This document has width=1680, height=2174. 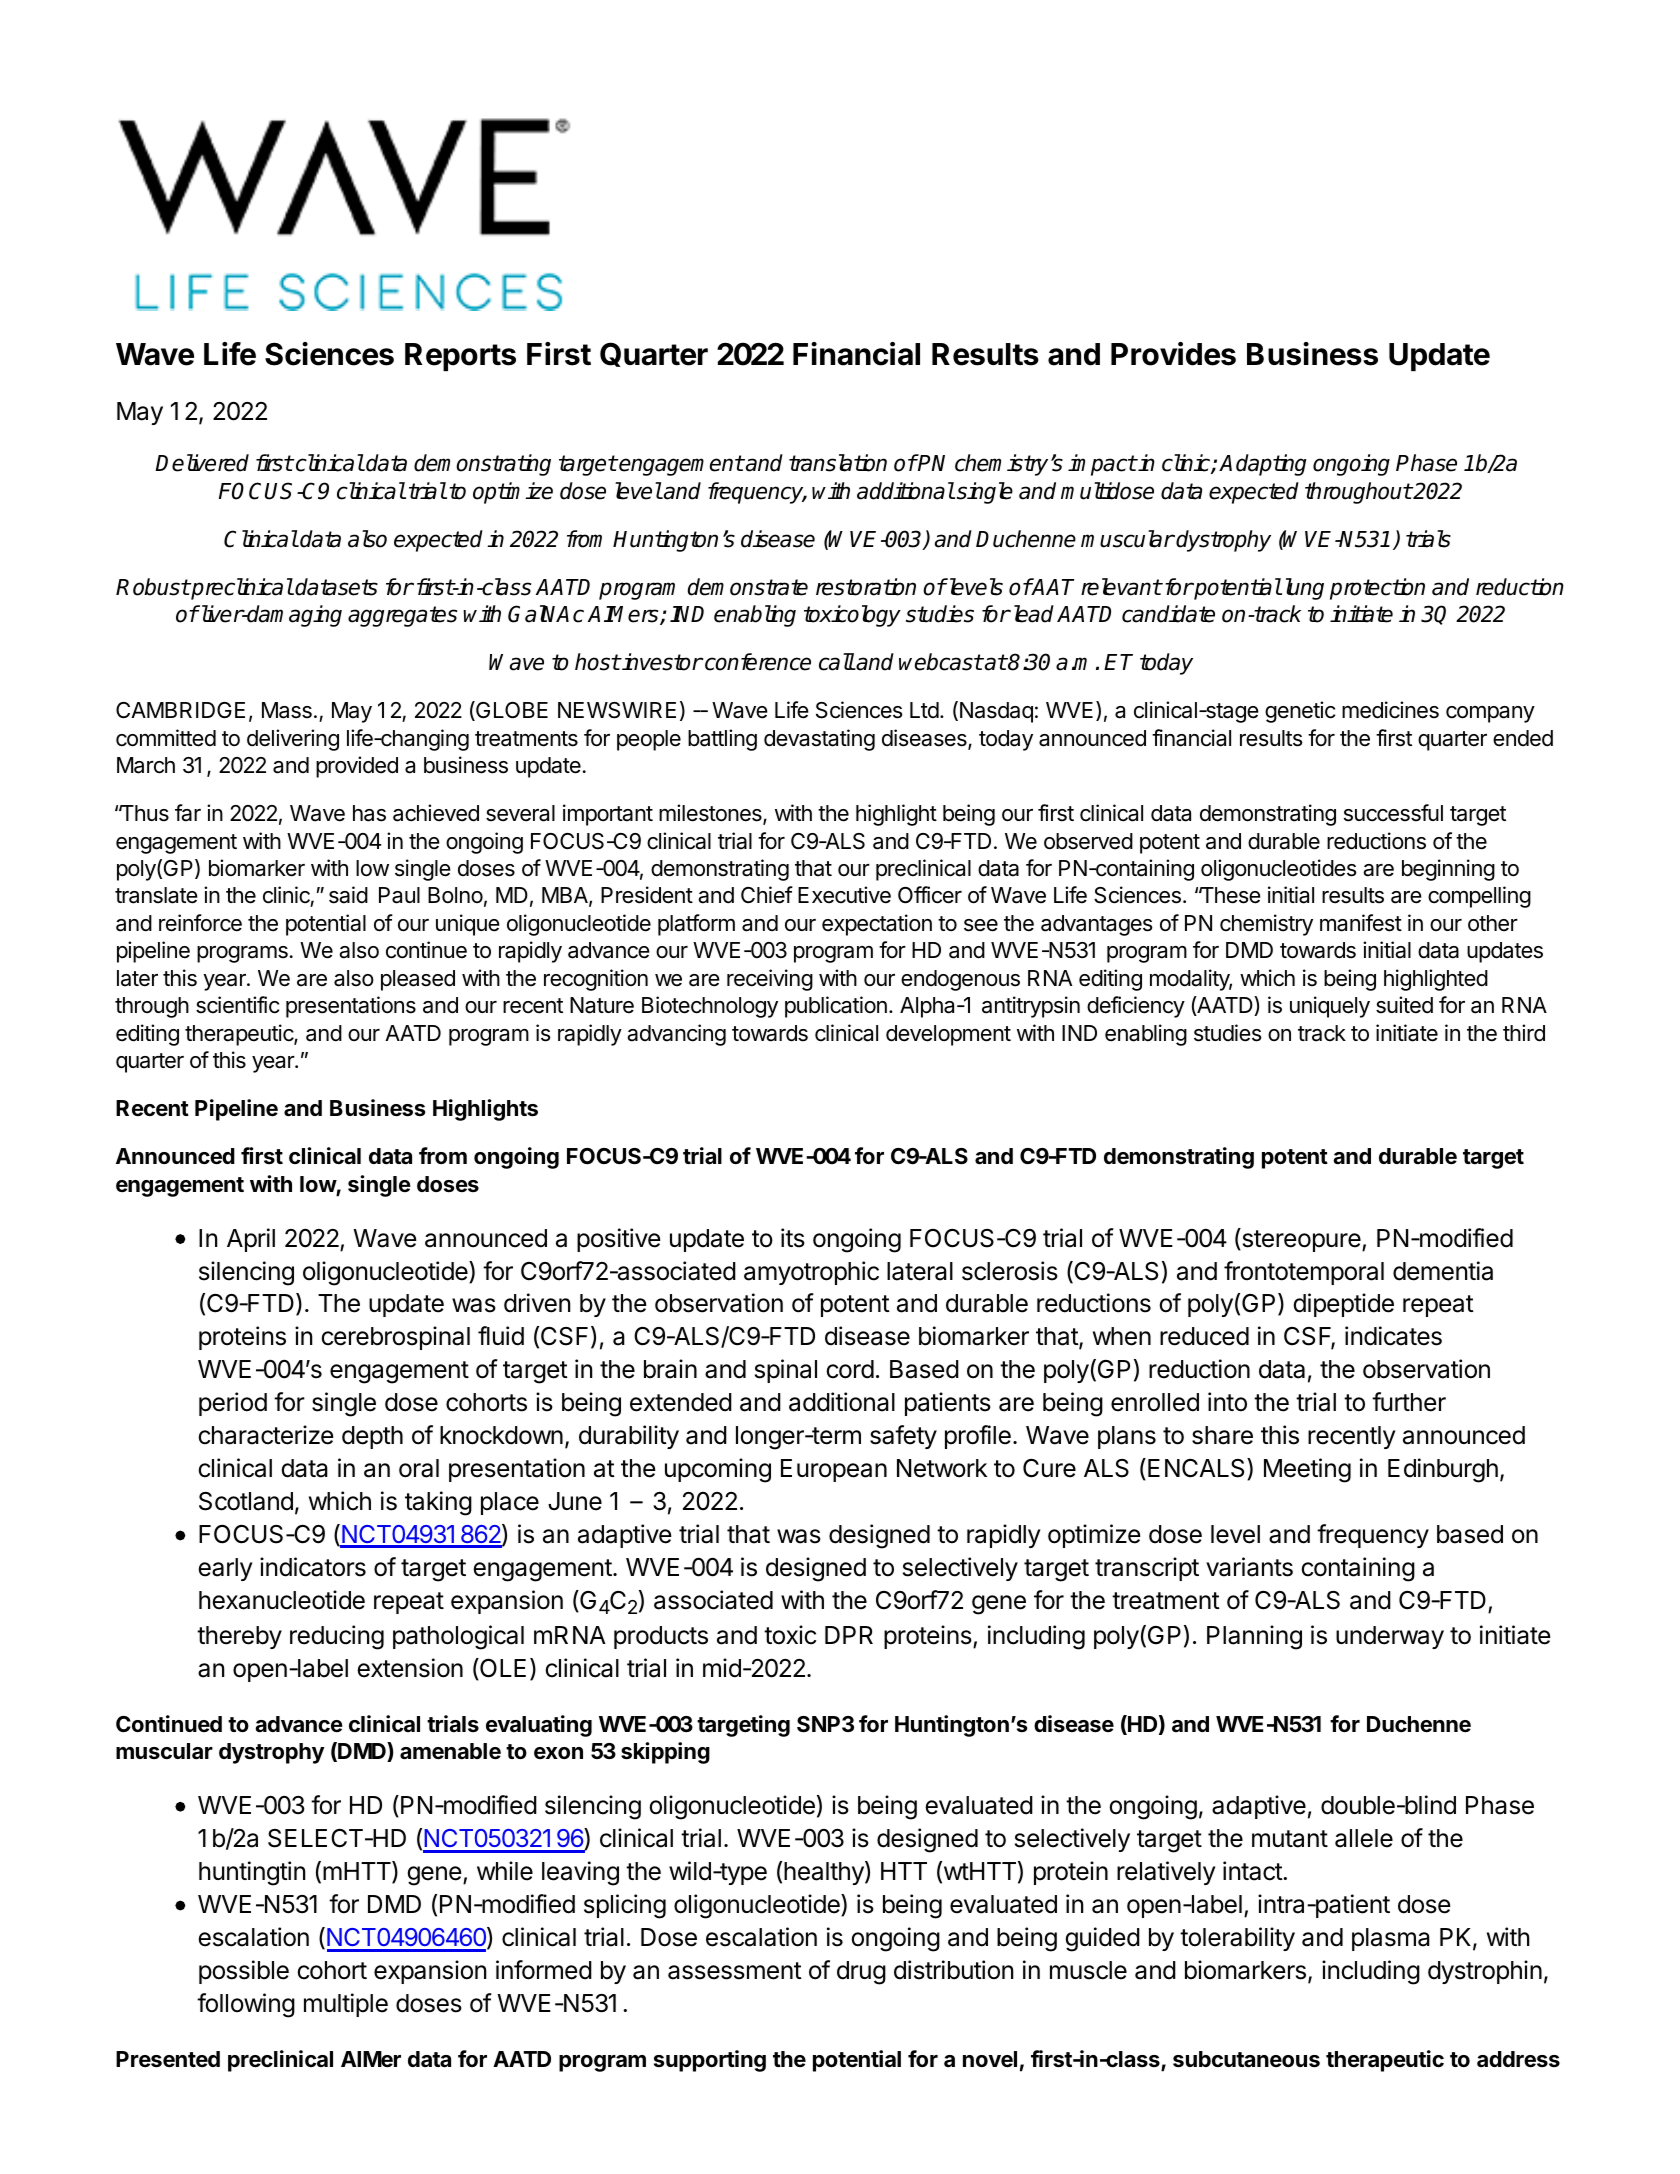 What do you see at coordinates (251, 1240) in the document?
I see `April` at bounding box center [251, 1240].
